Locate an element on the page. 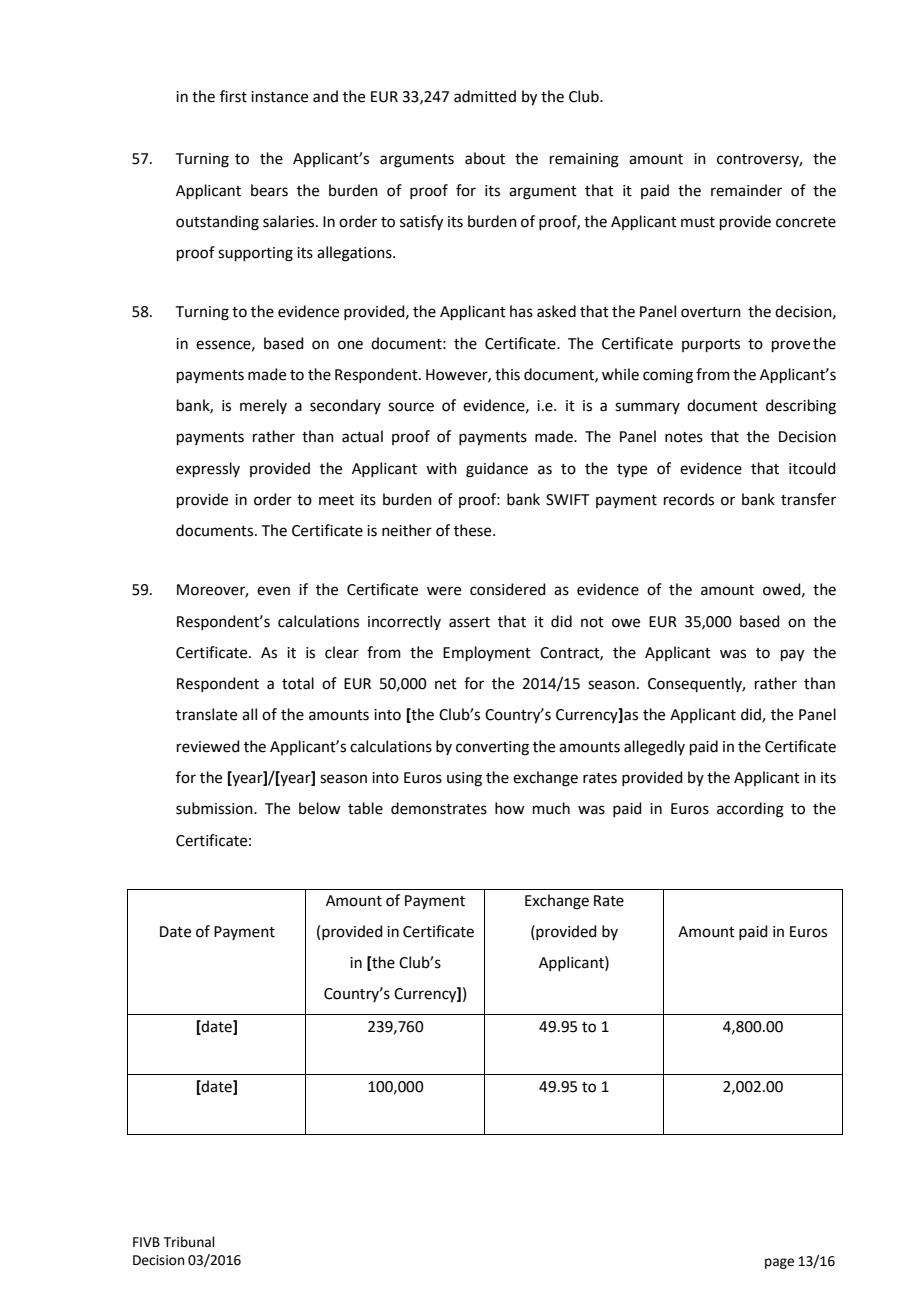 Image resolution: width=924 pixels, height=1307 pixels. Tribunal is located at coordinates (189, 1242).
